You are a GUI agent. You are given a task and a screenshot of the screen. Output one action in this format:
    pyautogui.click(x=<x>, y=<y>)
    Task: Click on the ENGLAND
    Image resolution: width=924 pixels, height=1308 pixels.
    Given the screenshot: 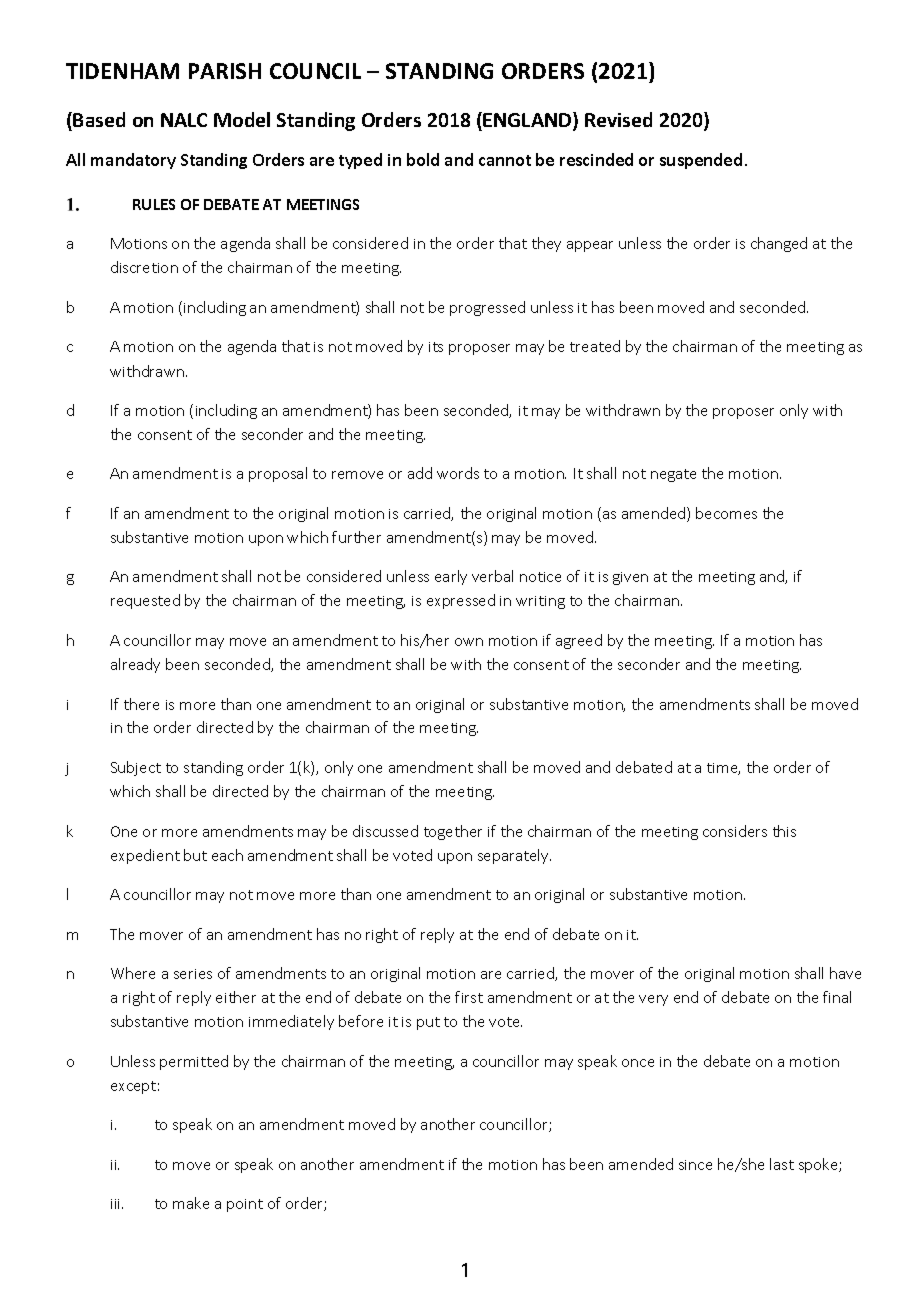 What is the action you would take?
    pyautogui.click(x=528, y=121)
